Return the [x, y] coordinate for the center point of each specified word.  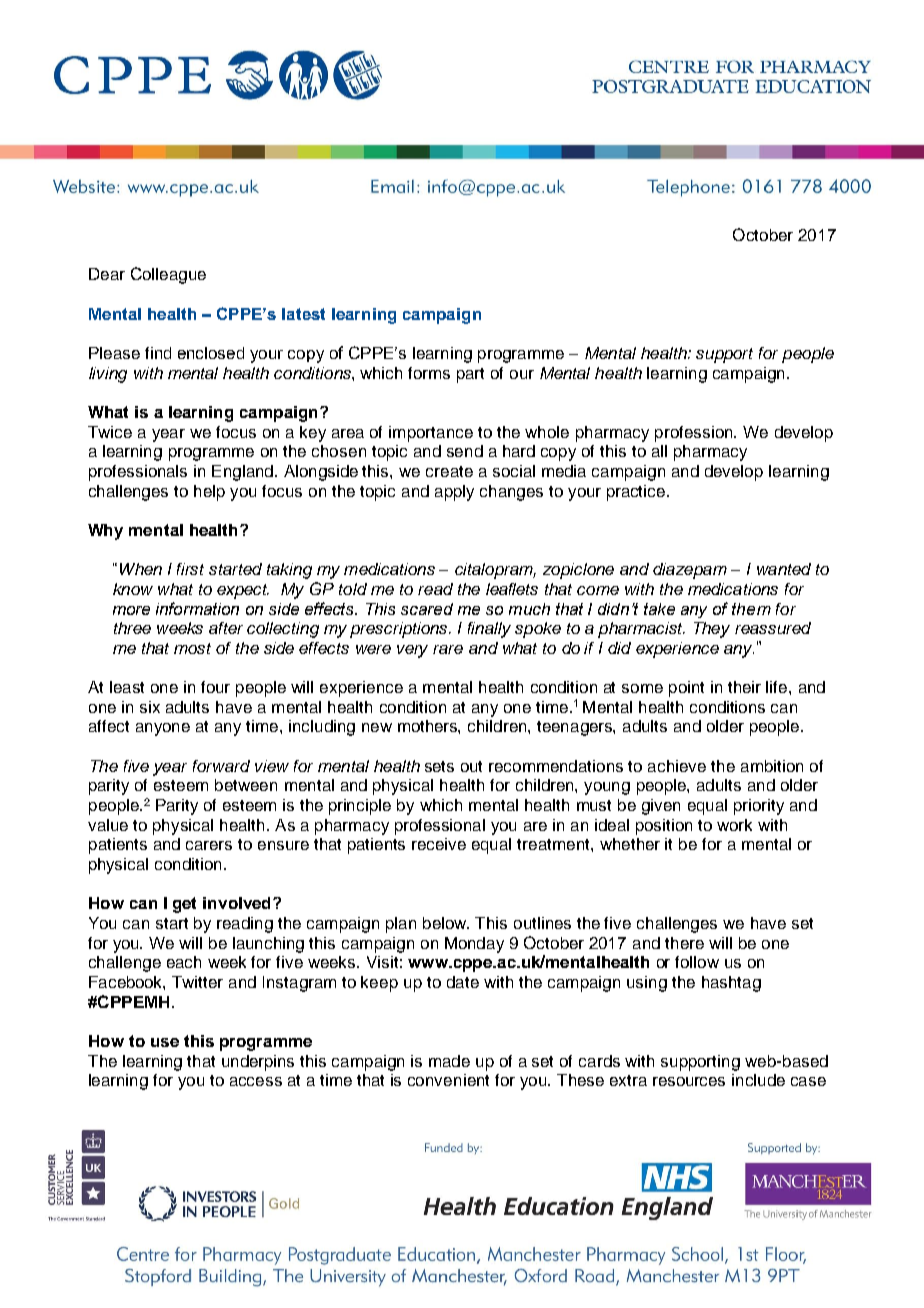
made [449, 1061]
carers [209, 845]
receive [439, 844]
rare [448, 649]
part [470, 375]
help [209, 493]
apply [454, 493]
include [758, 1080]
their [744, 687]
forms [429, 373]
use [165, 1042]
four [215, 687]
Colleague [168, 275]
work [734, 825]
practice [637, 493]
